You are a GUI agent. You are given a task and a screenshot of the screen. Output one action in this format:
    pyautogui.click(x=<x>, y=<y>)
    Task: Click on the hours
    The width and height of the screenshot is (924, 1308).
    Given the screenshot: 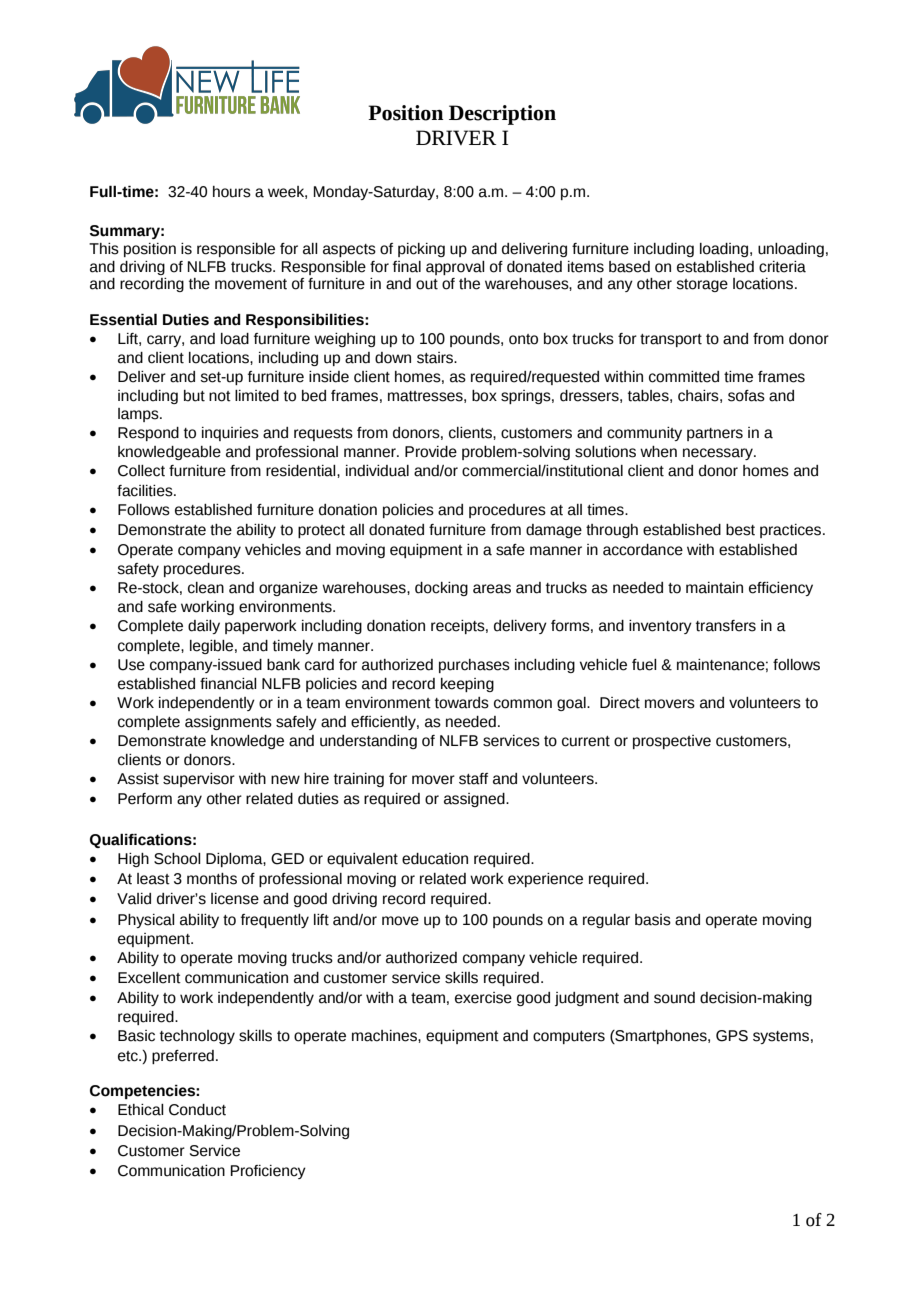 What is the action you would take?
    pyautogui.click(x=232, y=192)
